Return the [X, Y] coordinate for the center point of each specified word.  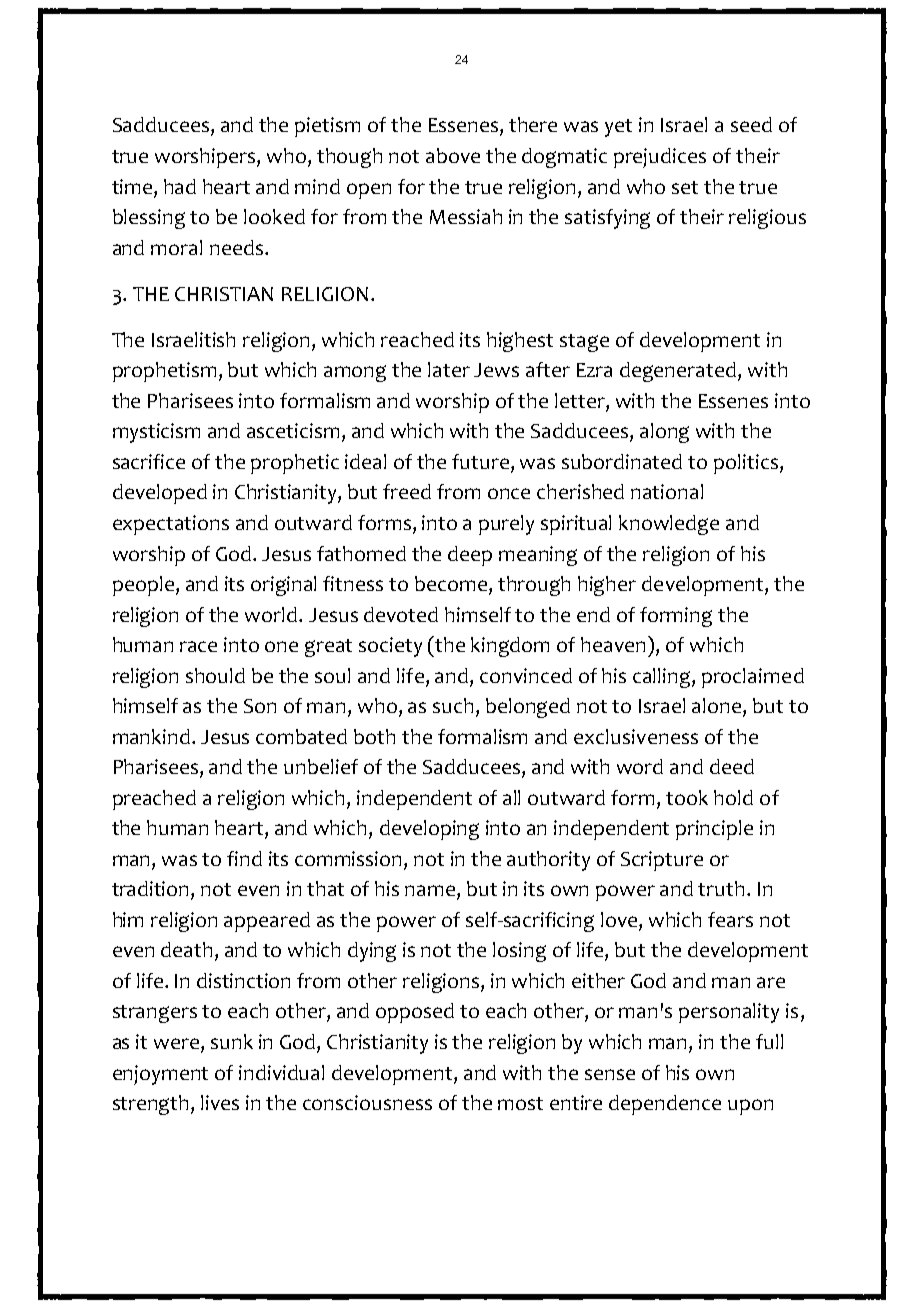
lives [220, 1102]
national [667, 491]
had [180, 186]
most [520, 1103]
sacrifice [149, 461]
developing [429, 830]
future [482, 463]
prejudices [660, 158]
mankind [151, 736]
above [453, 155]
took [687, 797]
